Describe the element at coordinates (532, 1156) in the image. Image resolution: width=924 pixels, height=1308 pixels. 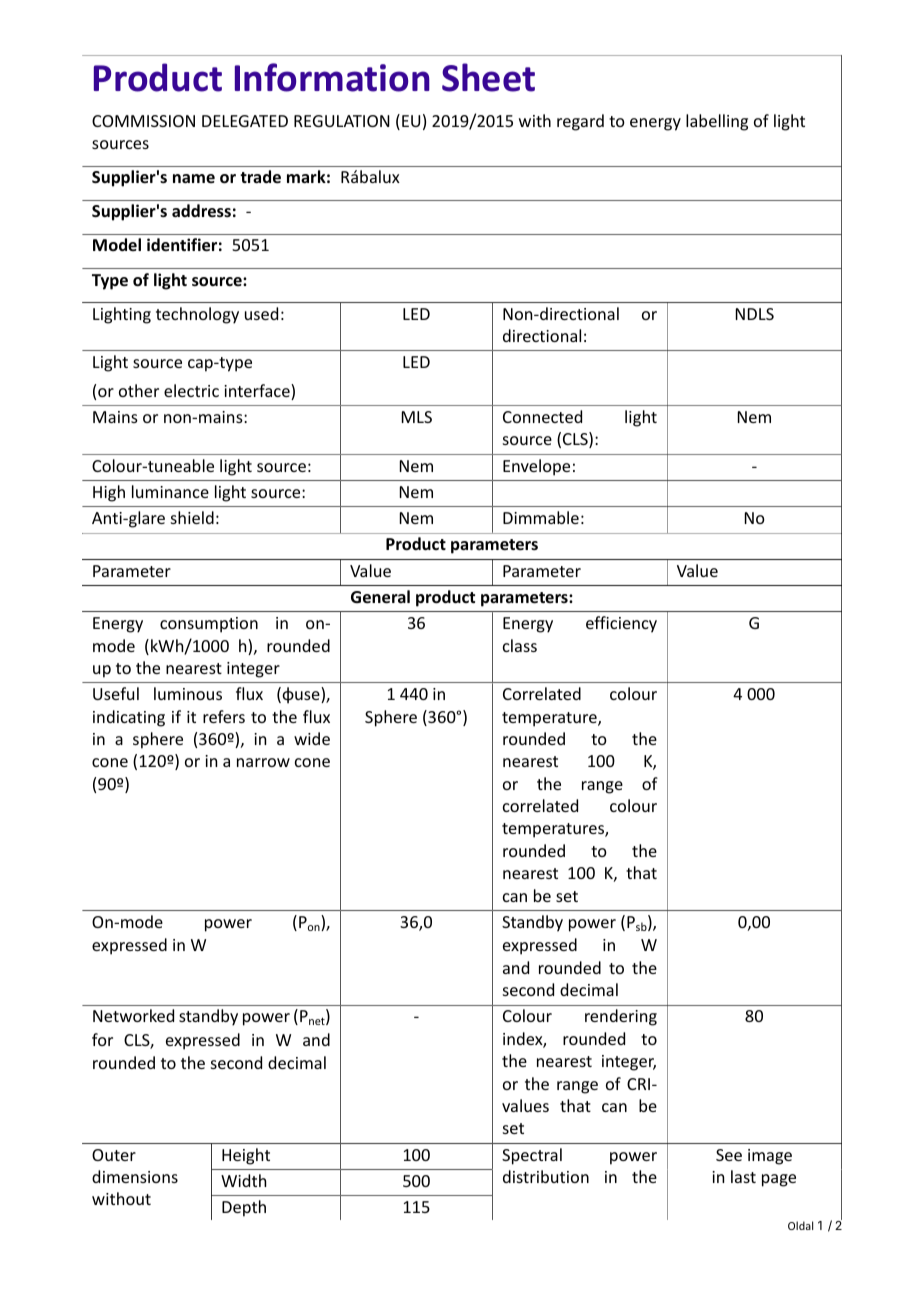
I see `Spectral` at that location.
